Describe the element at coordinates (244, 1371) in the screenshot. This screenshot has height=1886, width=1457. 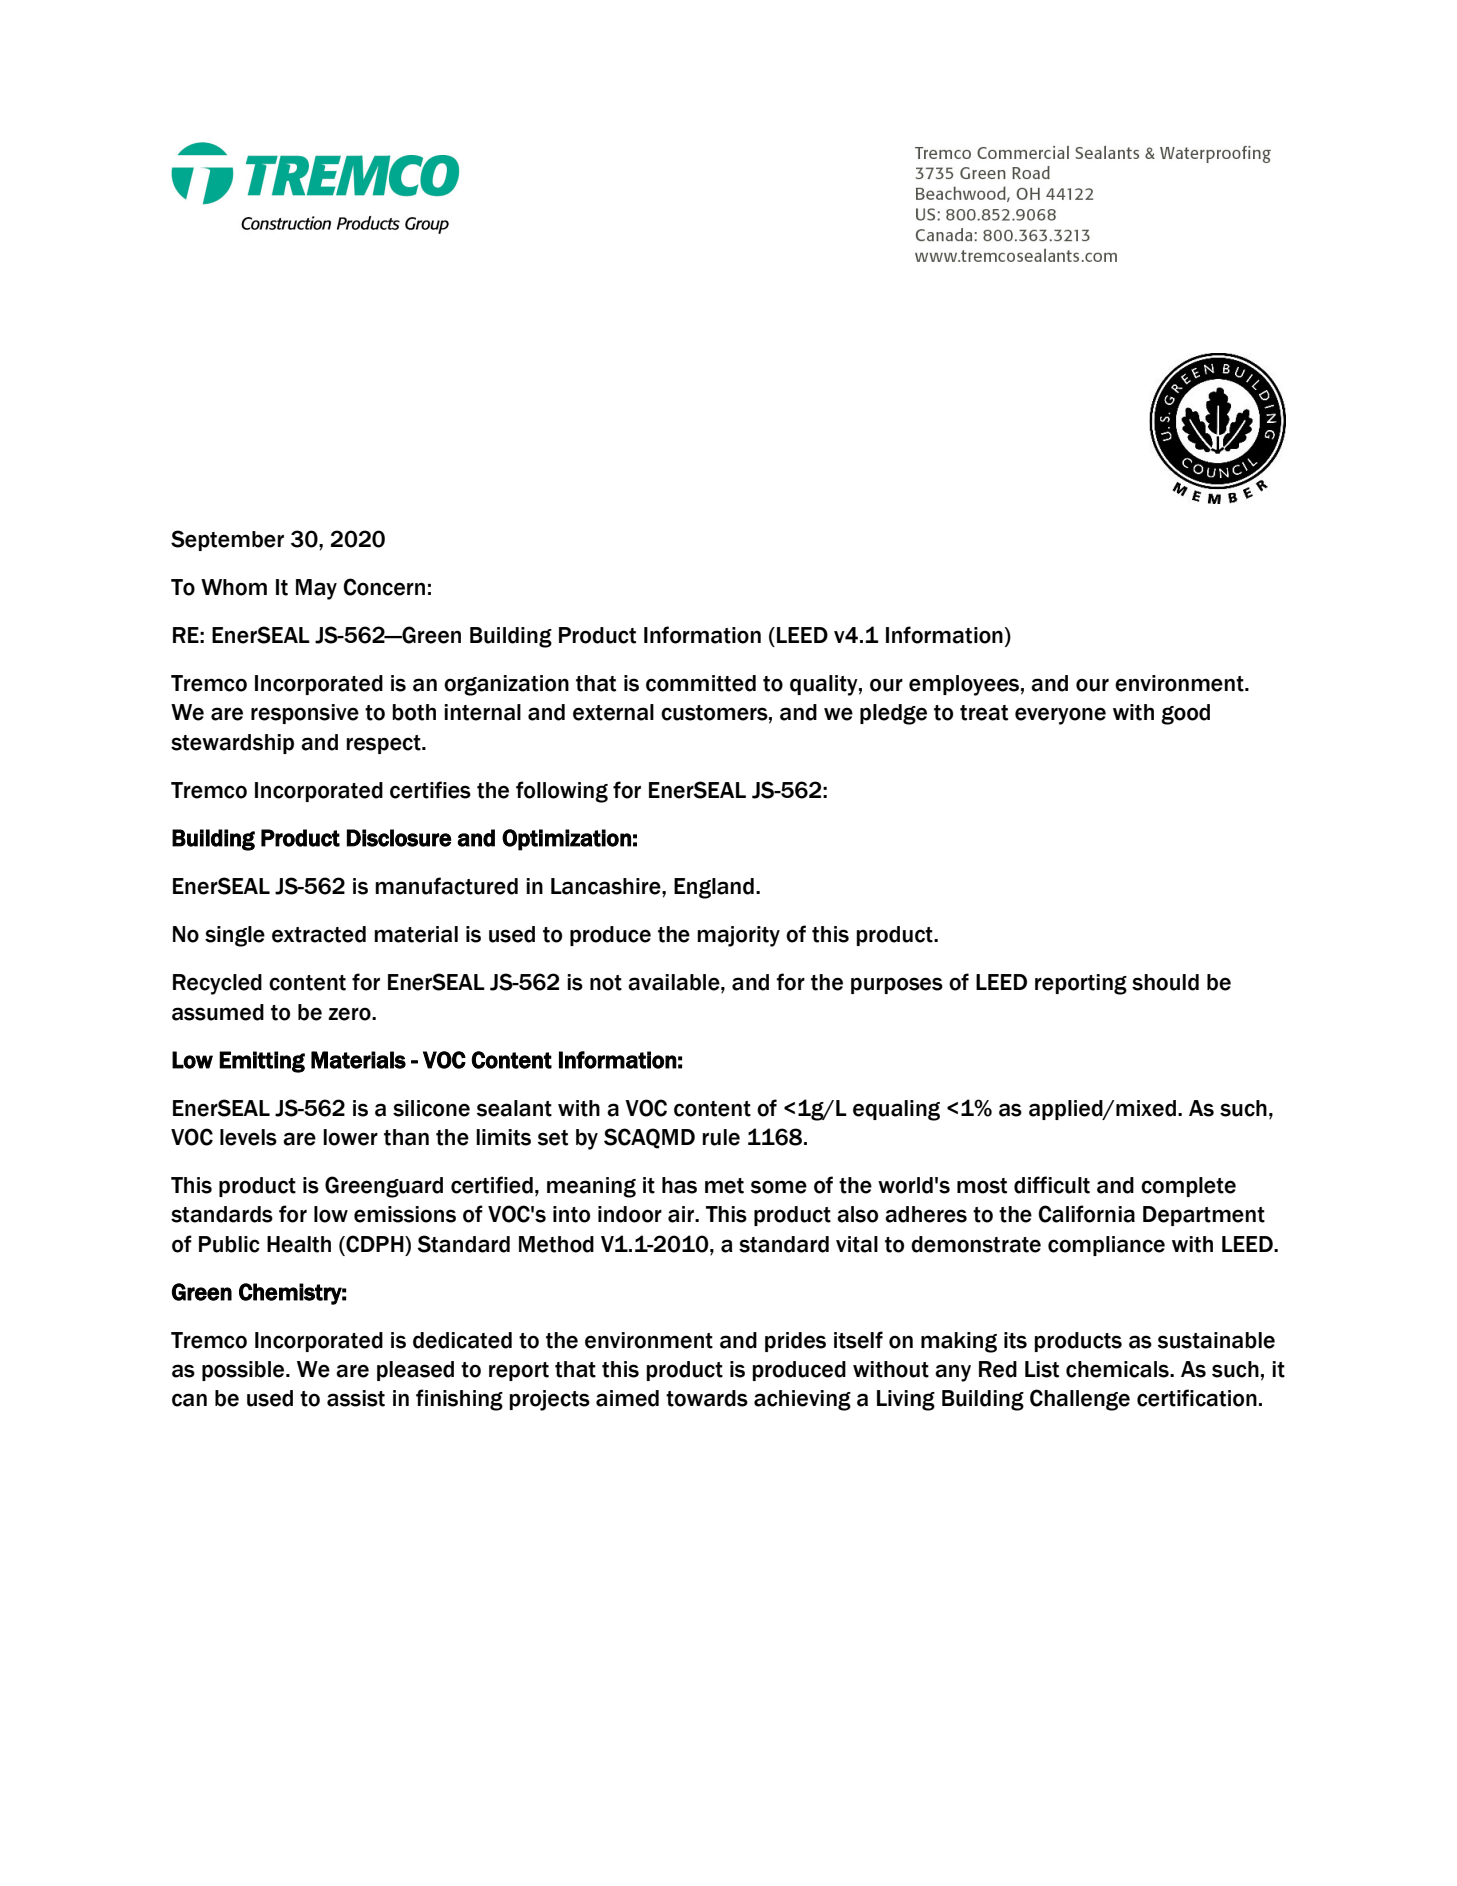
I see `possible` at that location.
